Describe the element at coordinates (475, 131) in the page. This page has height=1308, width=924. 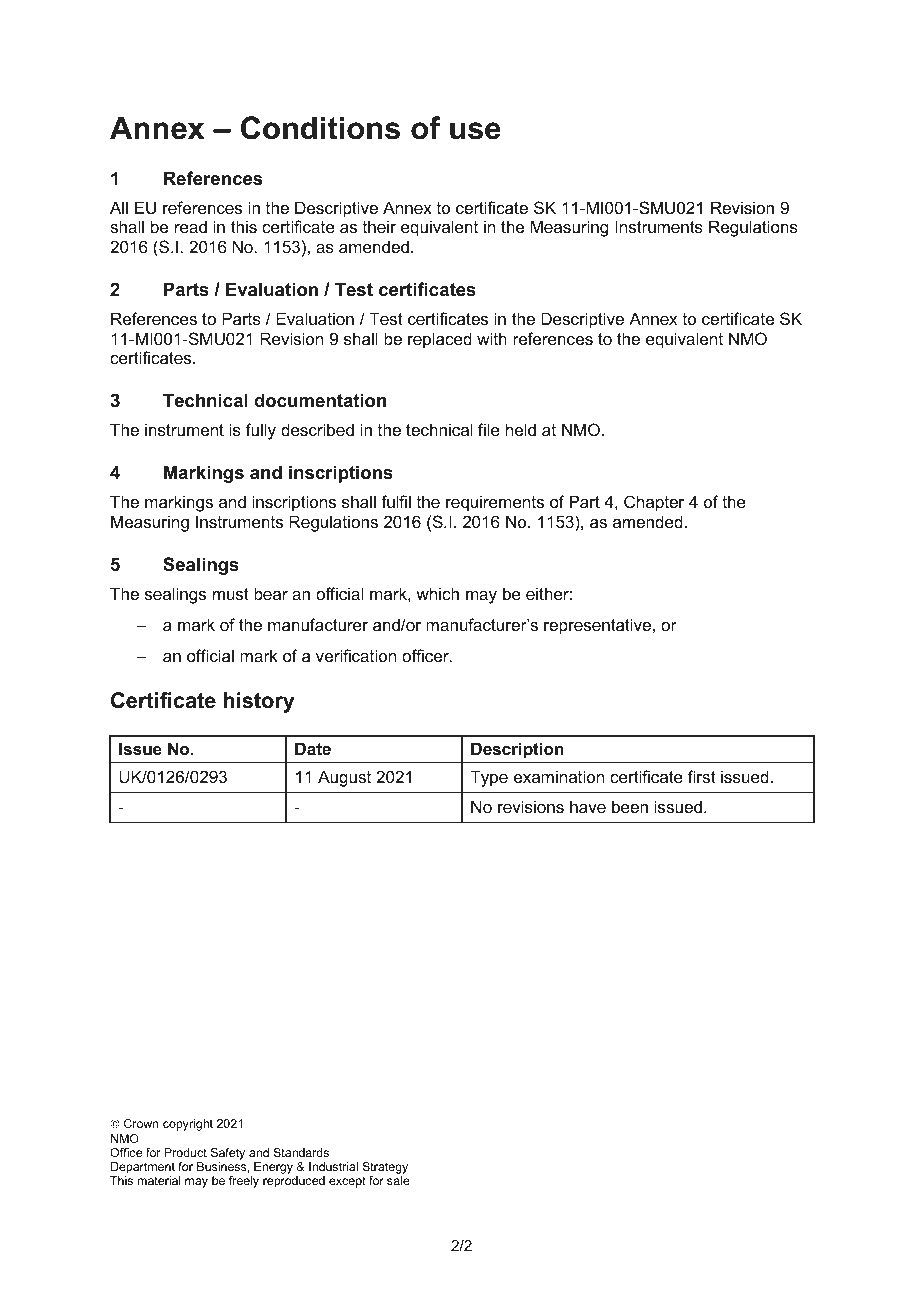
I see `use` at that location.
